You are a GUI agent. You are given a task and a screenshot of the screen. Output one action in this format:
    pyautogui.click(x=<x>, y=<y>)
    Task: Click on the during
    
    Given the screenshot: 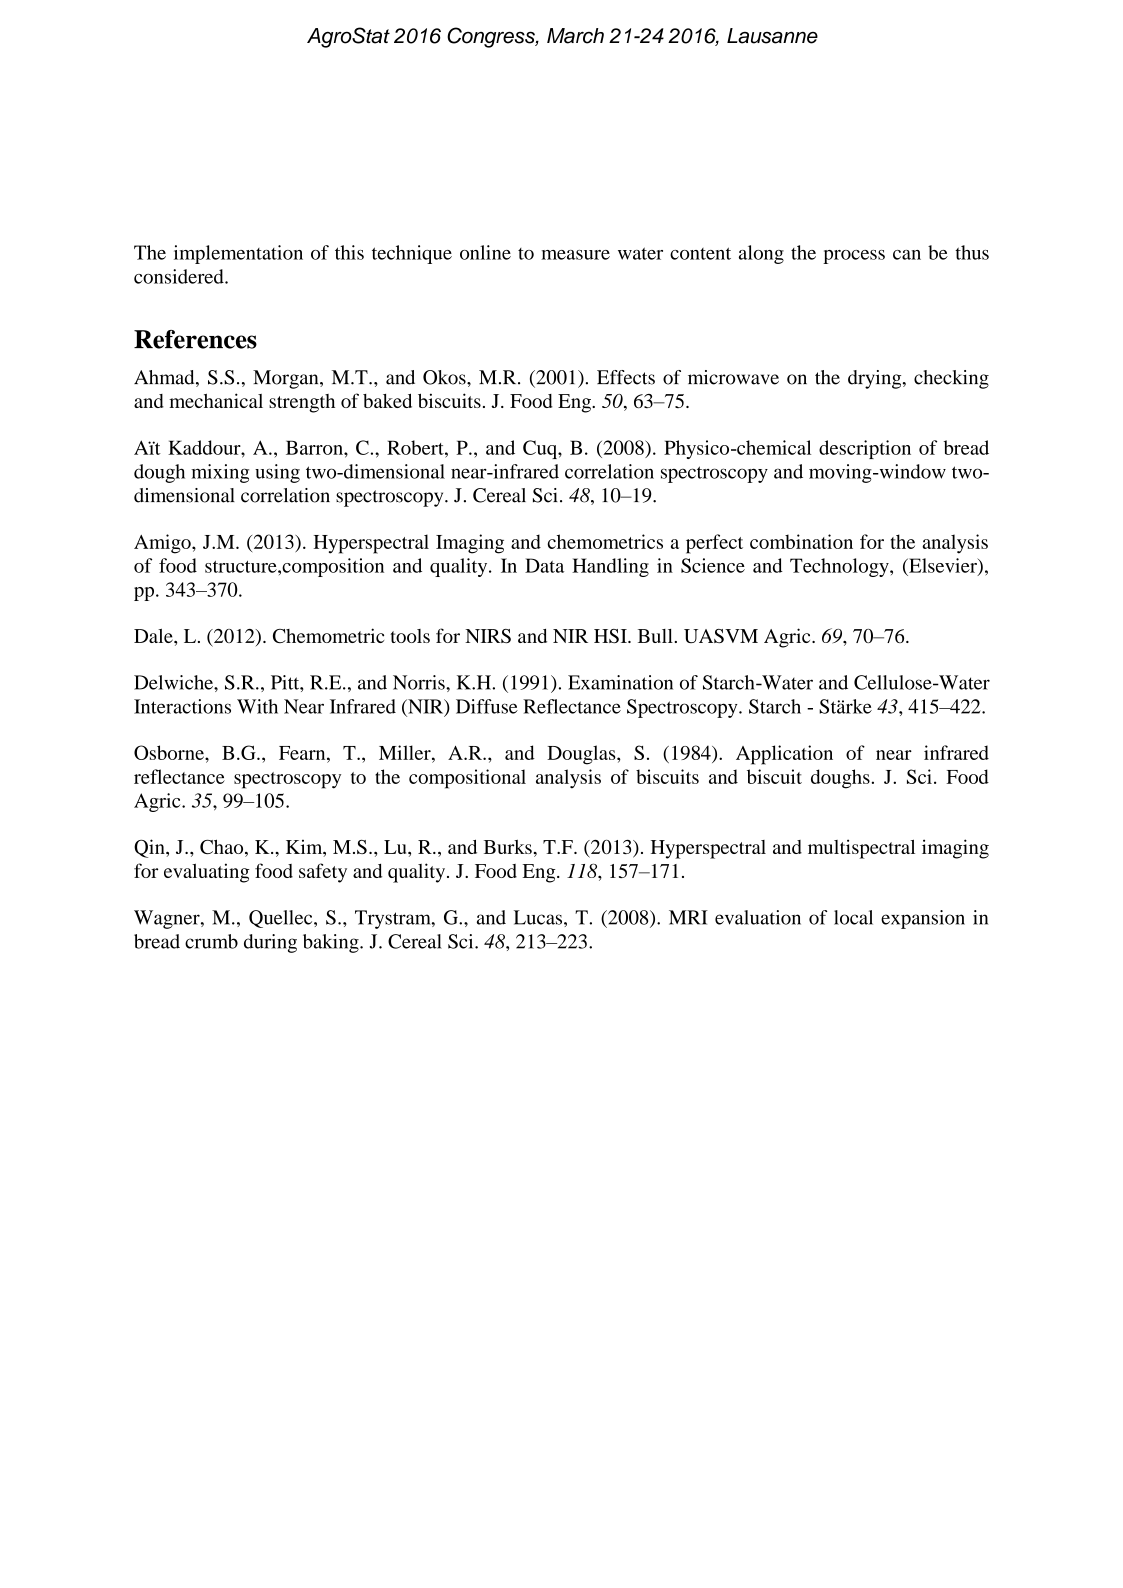 What is the action you would take?
    pyautogui.click(x=270, y=943)
